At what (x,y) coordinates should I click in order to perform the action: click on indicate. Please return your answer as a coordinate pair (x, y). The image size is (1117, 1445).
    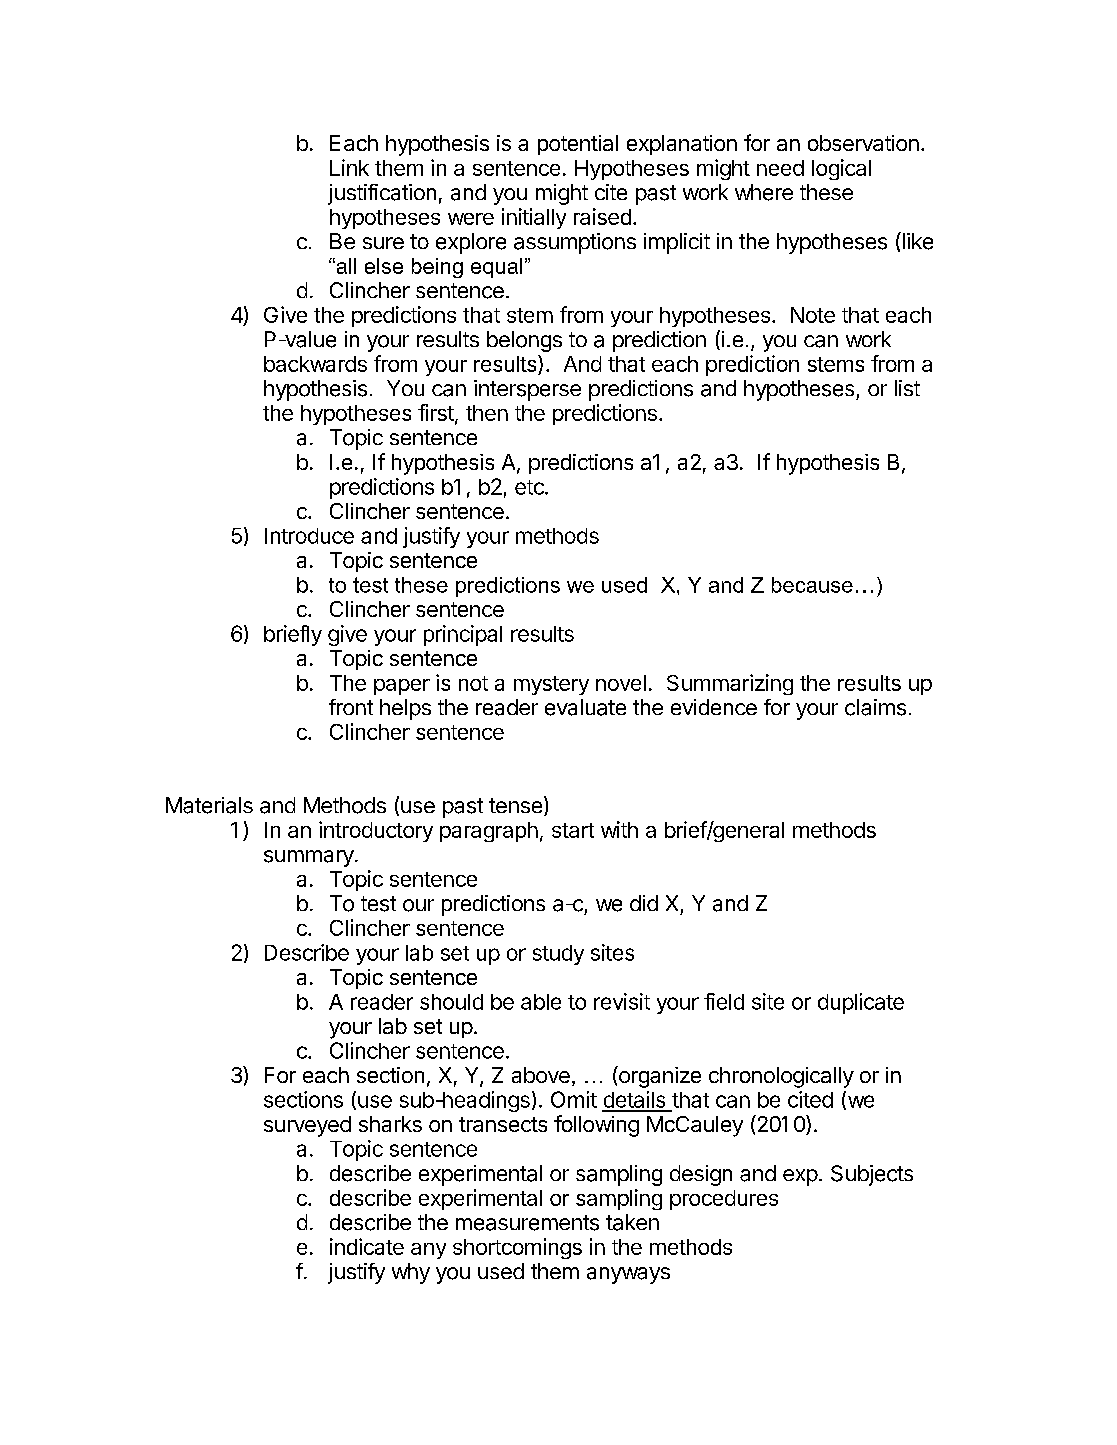
    Looking at the image, I should click on (367, 1246).
